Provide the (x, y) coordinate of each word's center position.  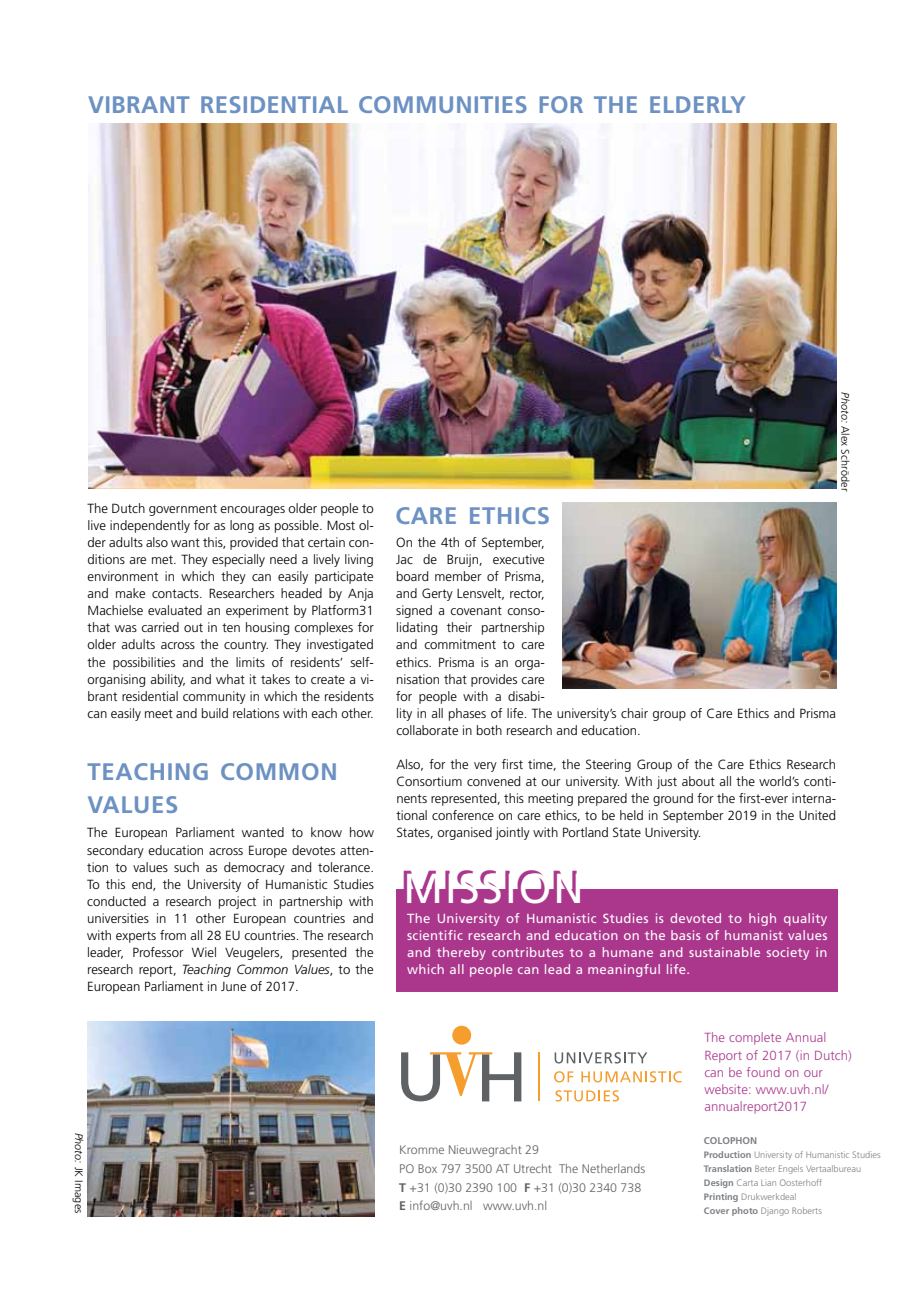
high (762, 919)
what (230, 679)
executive (518, 559)
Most (341, 525)
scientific (435, 935)
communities (443, 104)
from (173, 935)
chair (634, 713)
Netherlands (613, 1168)
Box (427, 1168)
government (183, 510)
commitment (460, 644)
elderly (697, 104)
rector (527, 594)
